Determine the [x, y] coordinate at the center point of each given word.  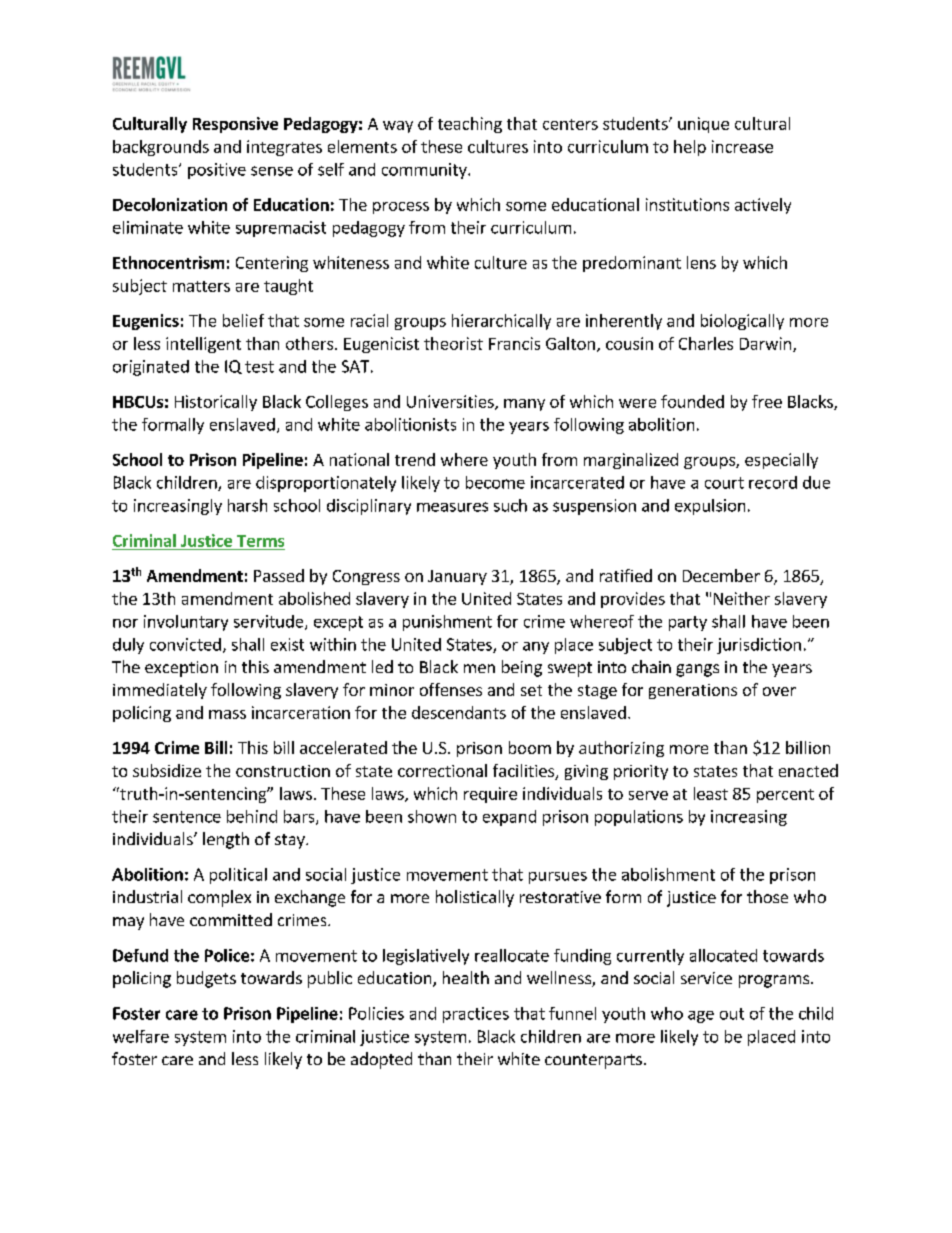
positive [217, 171]
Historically [216, 403]
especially [781, 461]
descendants [459, 712]
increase [742, 146]
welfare [141, 1036]
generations [693, 691]
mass [227, 714]
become [495, 482]
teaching [470, 125]
